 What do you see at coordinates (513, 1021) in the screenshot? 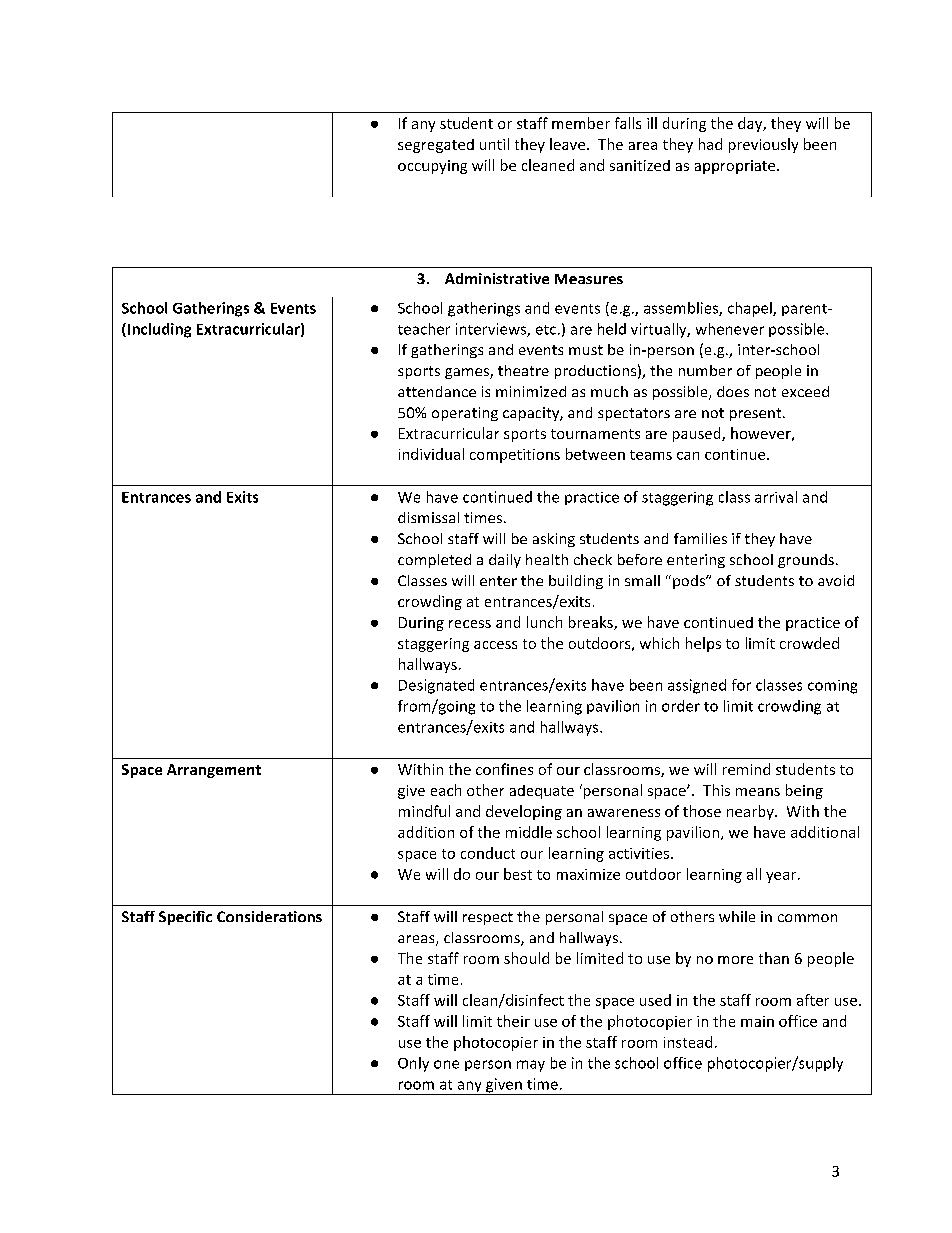
I see `their` at bounding box center [513, 1021].
